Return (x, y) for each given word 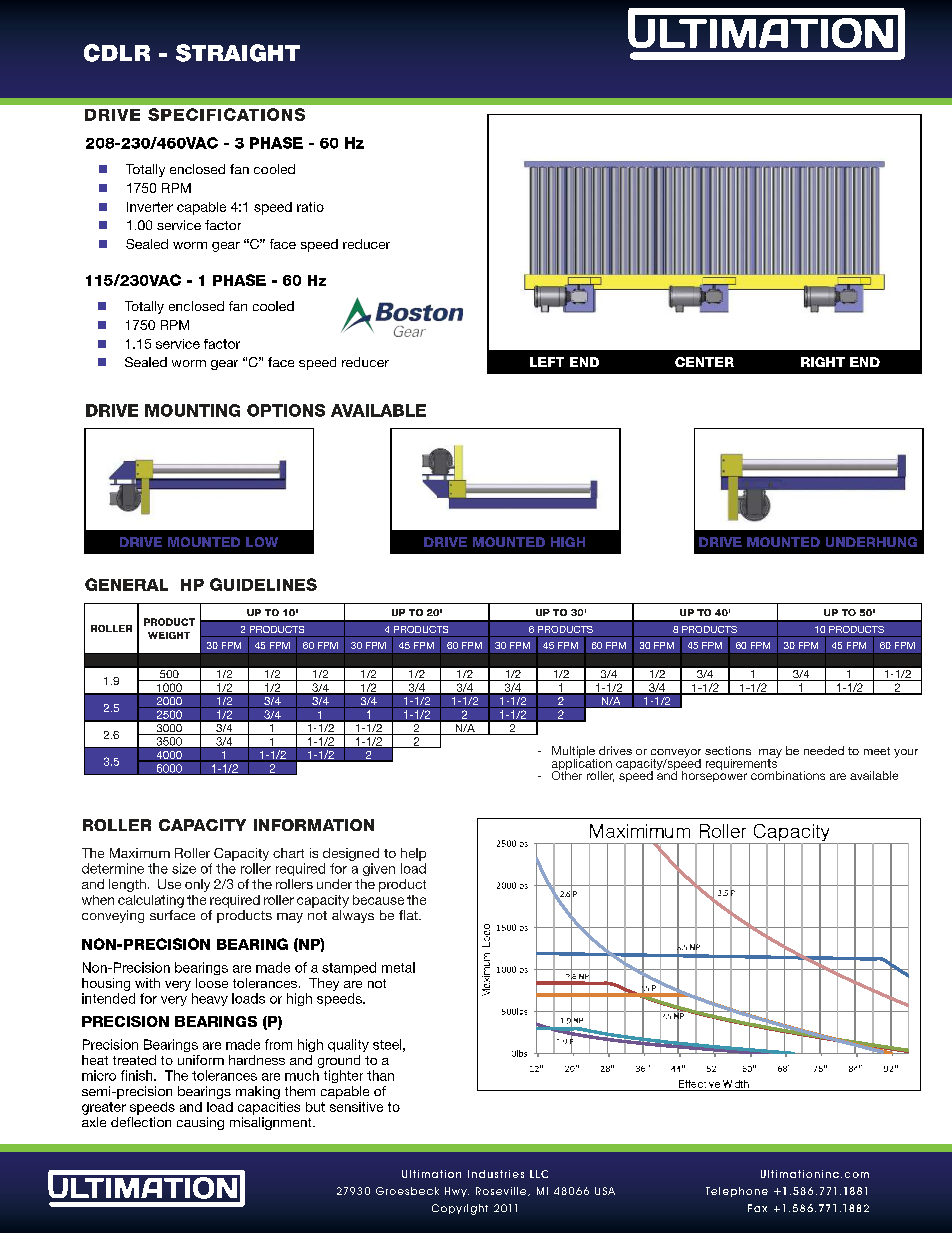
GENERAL (126, 584)
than (380, 1075)
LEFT (547, 362)
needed (824, 750)
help (413, 854)
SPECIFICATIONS (226, 114)
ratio (310, 207)
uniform (201, 1060)
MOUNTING (192, 410)
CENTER (704, 362)
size (184, 868)
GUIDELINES (263, 584)
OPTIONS (286, 410)
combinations (788, 775)
